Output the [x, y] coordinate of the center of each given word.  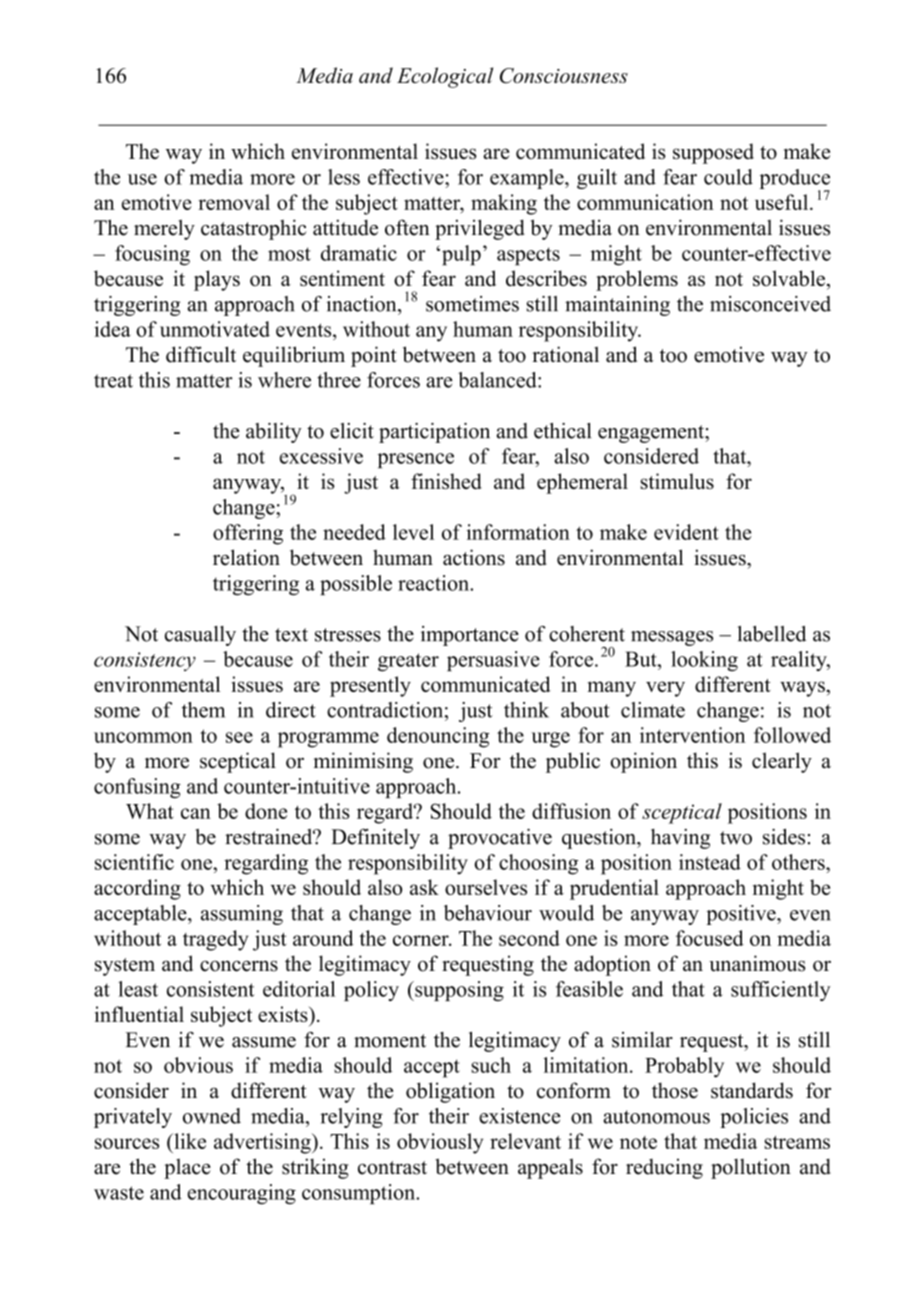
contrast [392, 1168]
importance [470, 636]
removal [234, 202]
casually [200, 636]
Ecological [445, 77]
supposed [713, 153]
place [187, 1168]
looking [704, 661]
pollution [751, 1168]
